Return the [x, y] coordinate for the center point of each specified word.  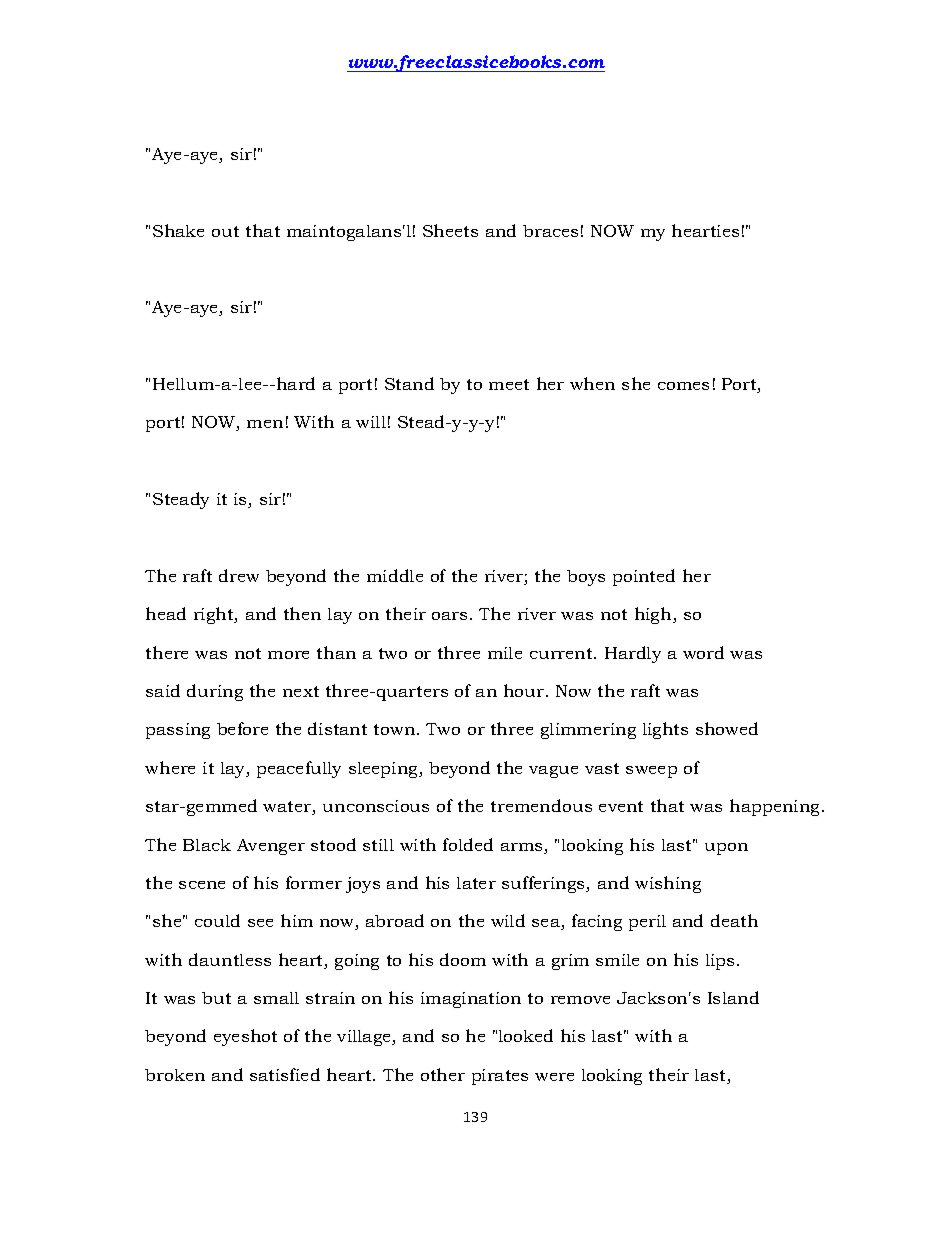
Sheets [450, 230]
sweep [651, 772]
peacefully [299, 769]
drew [239, 575]
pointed [644, 577]
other [443, 1074]
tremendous [541, 805]
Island [733, 997]
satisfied [285, 1074]
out [225, 231]
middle [395, 575]
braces [550, 231]
